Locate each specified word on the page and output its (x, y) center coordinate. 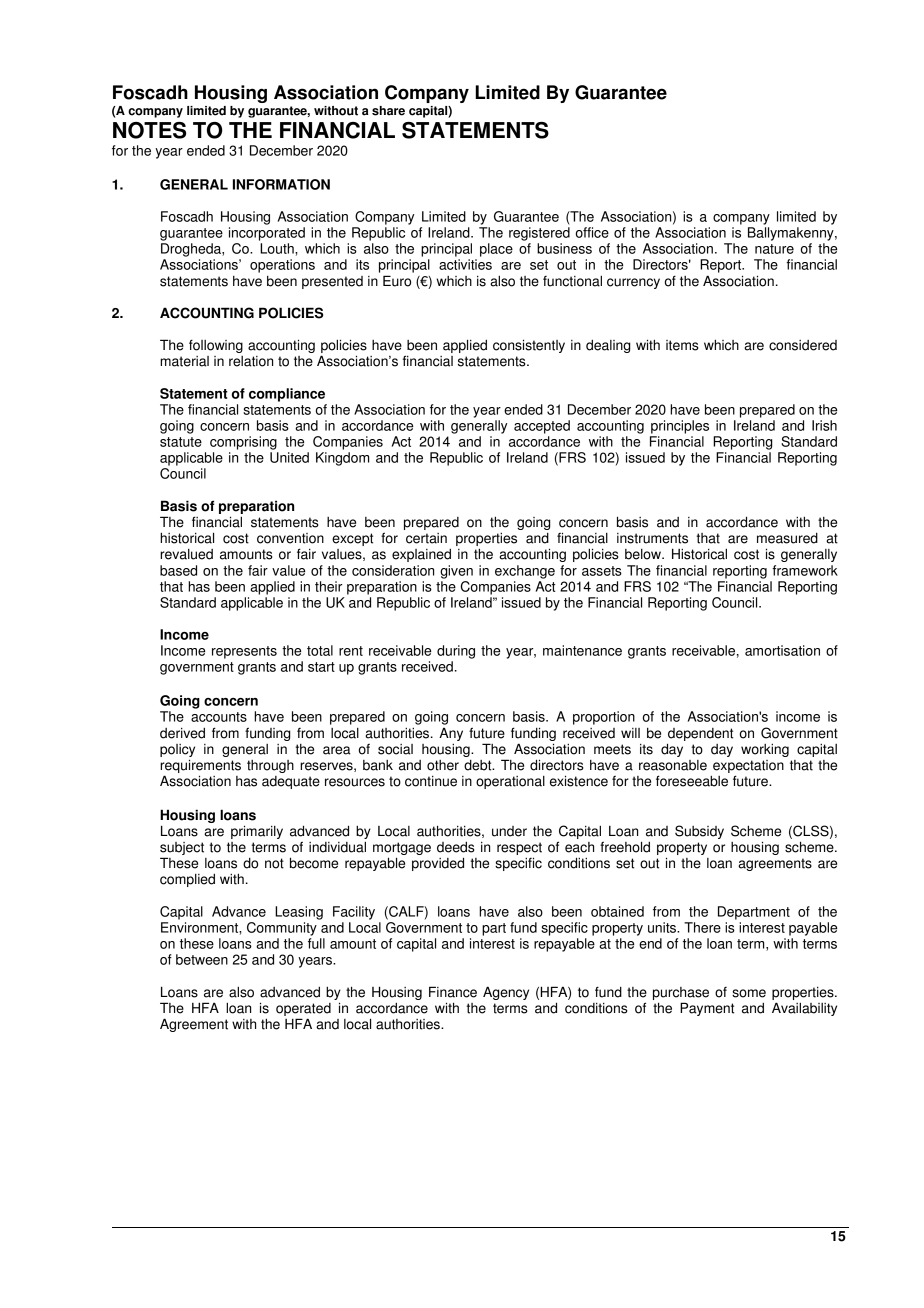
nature (774, 249)
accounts (219, 717)
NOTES (149, 130)
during (456, 652)
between (202, 959)
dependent (700, 734)
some (749, 993)
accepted (542, 427)
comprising (243, 443)
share (388, 111)
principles (680, 427)
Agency (506, 993)
